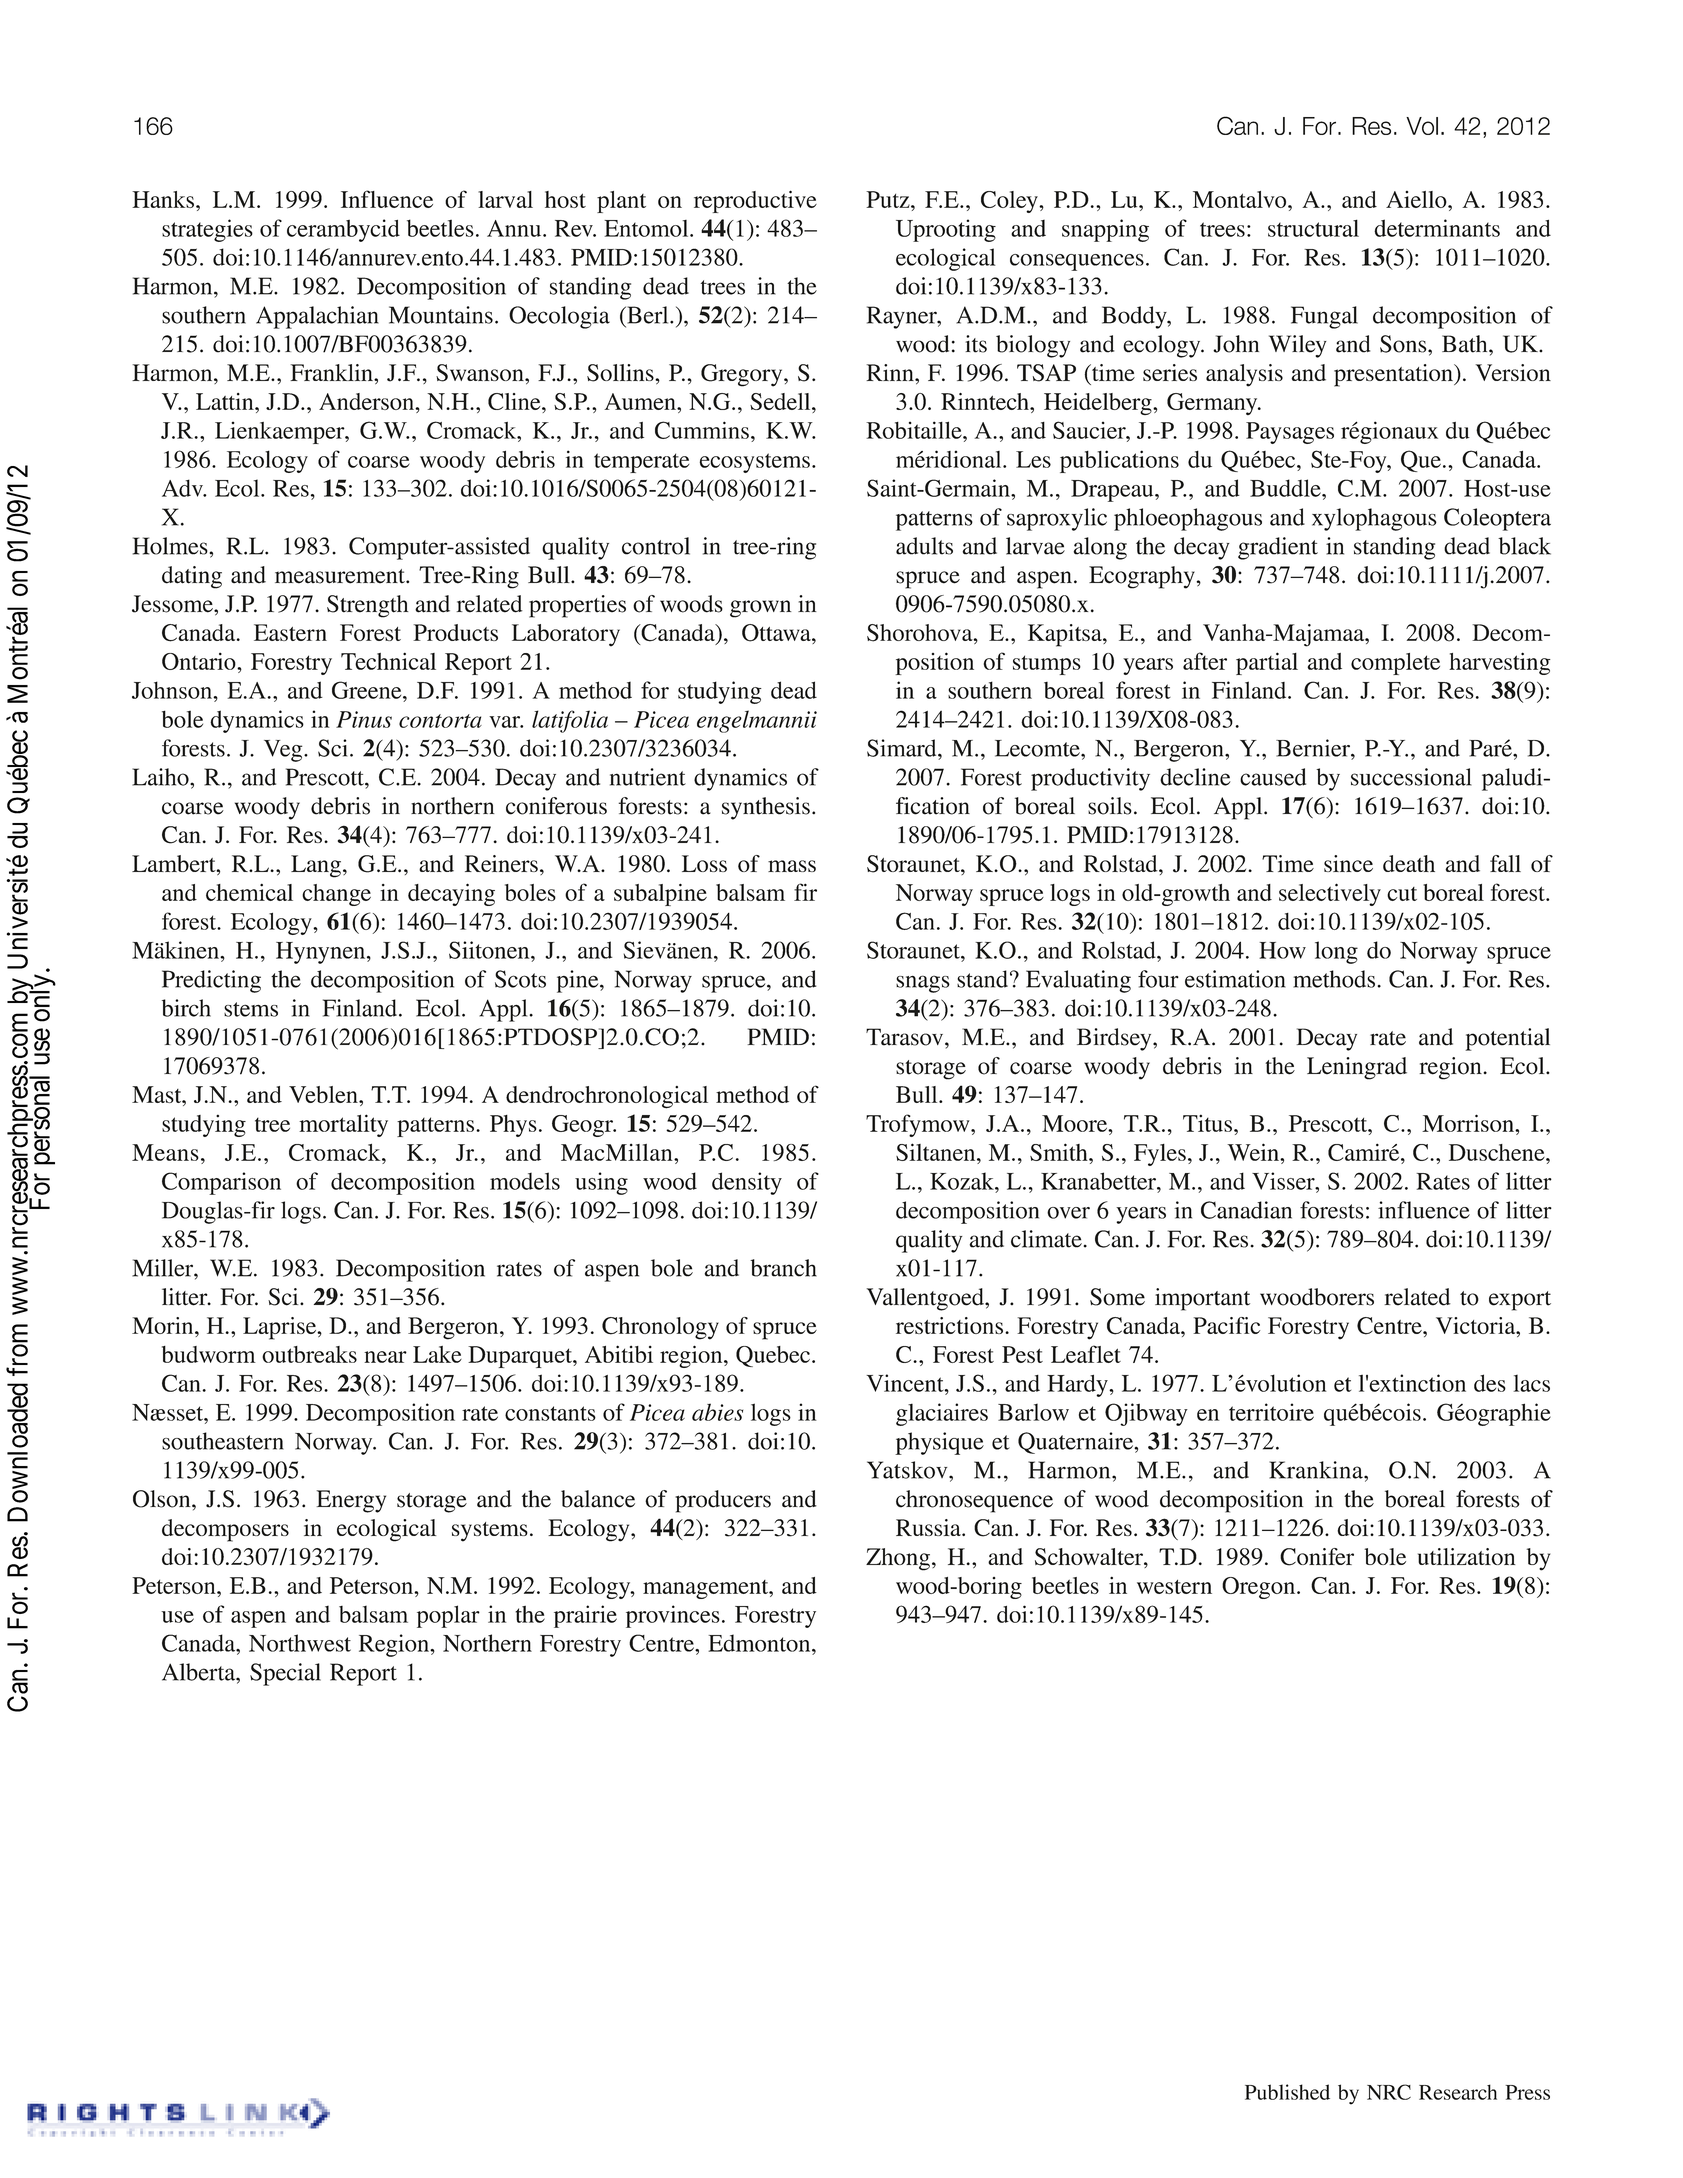  I want to click on Energy, so click(351, 1501).
